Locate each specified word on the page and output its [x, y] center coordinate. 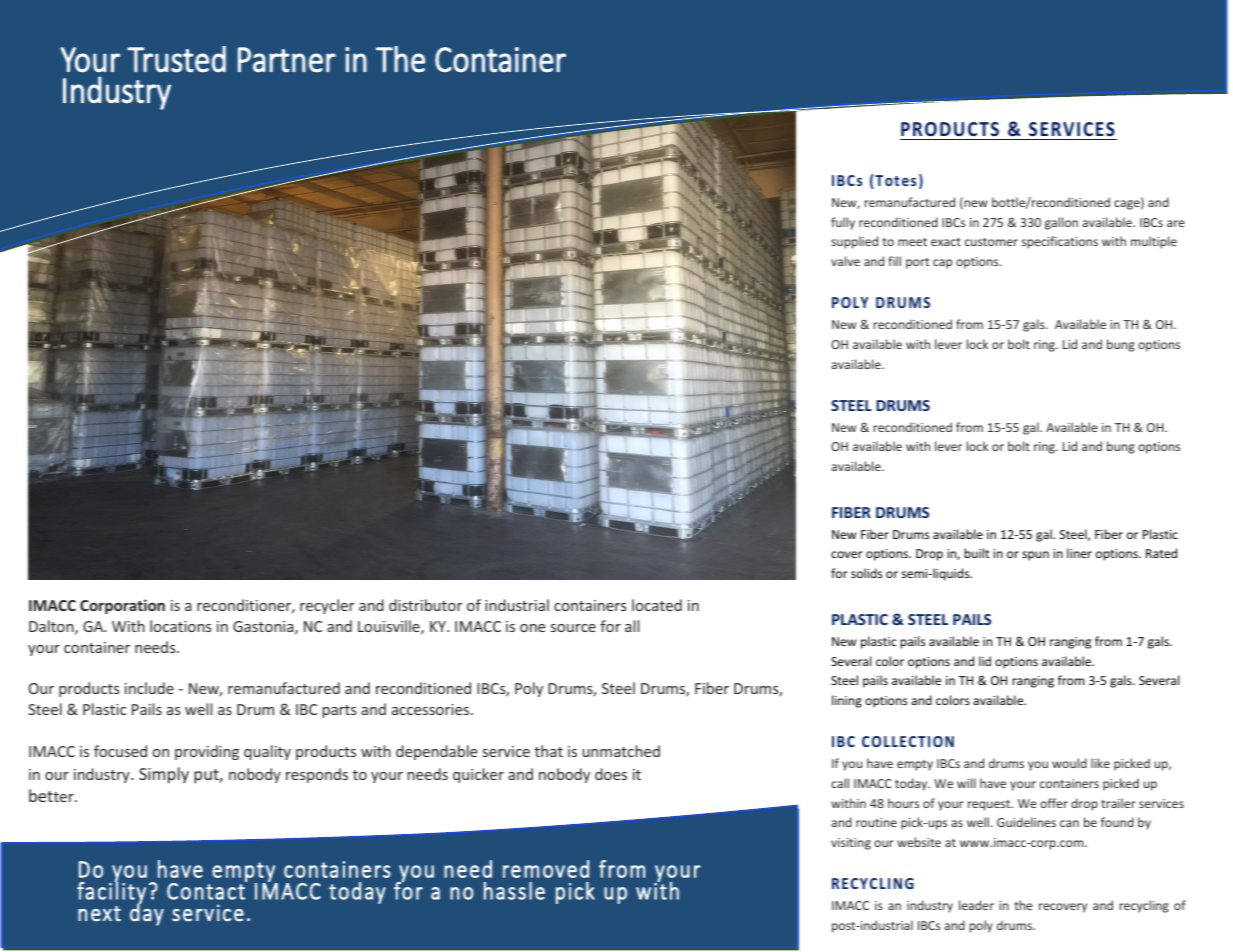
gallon [1061, 223]
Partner [287, 60]
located [657, 605]
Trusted [176, 59]
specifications [1060, 242]
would [1069, 763]
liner [1079, 553]
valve [845, 261]
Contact [207, 890]
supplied [854, 242]
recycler [327, 606]
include [149, 688]
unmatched [621, 751]
